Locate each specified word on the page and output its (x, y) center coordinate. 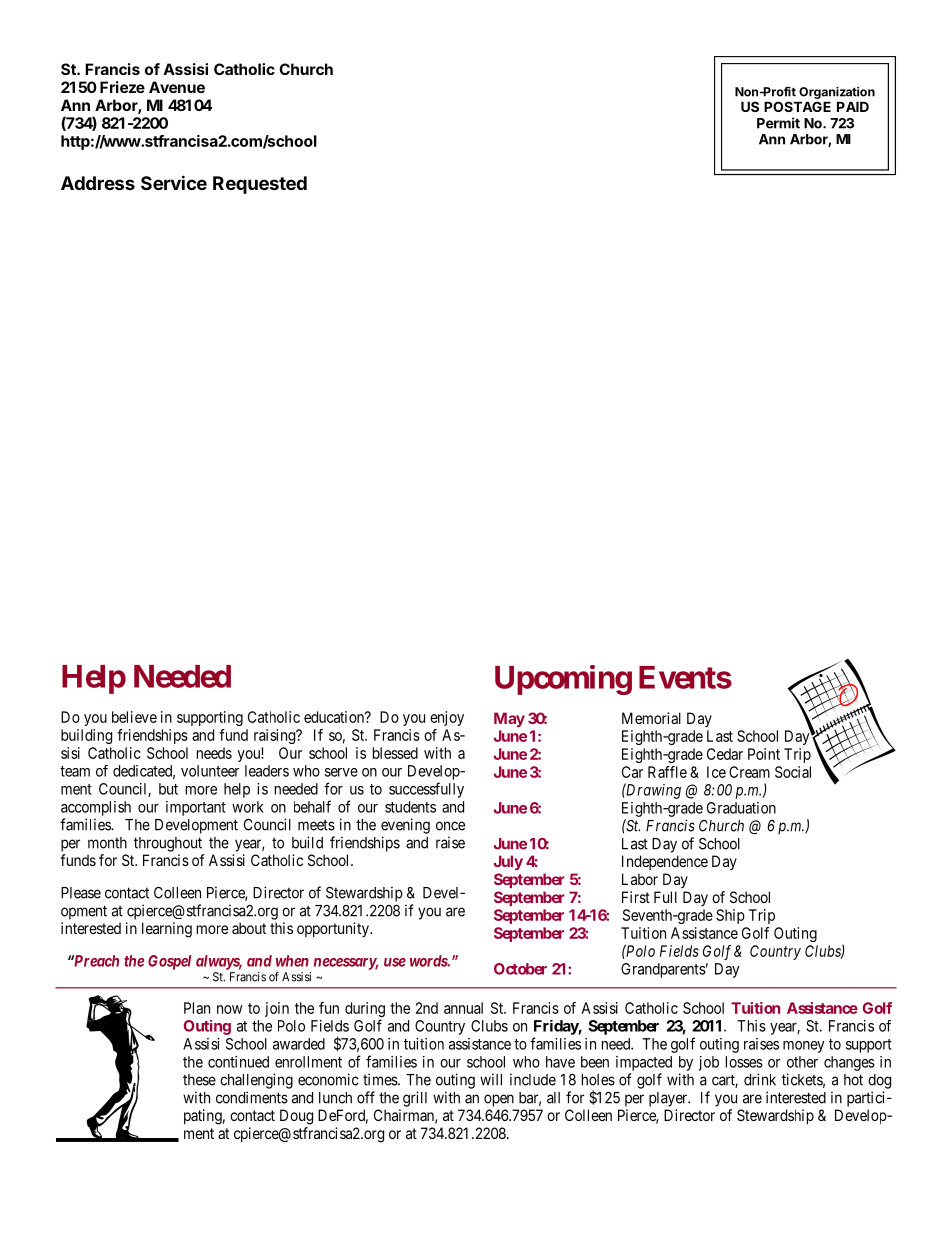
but (168, 789)
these (199, 1080)
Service (174, 182)
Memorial (651, 718)
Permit (778, 123)
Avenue (177, 87)
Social (793, 772)
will (491, 1079)
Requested (260, 185)
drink (760, 1079)
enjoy (447, 718)
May (509, 719)
